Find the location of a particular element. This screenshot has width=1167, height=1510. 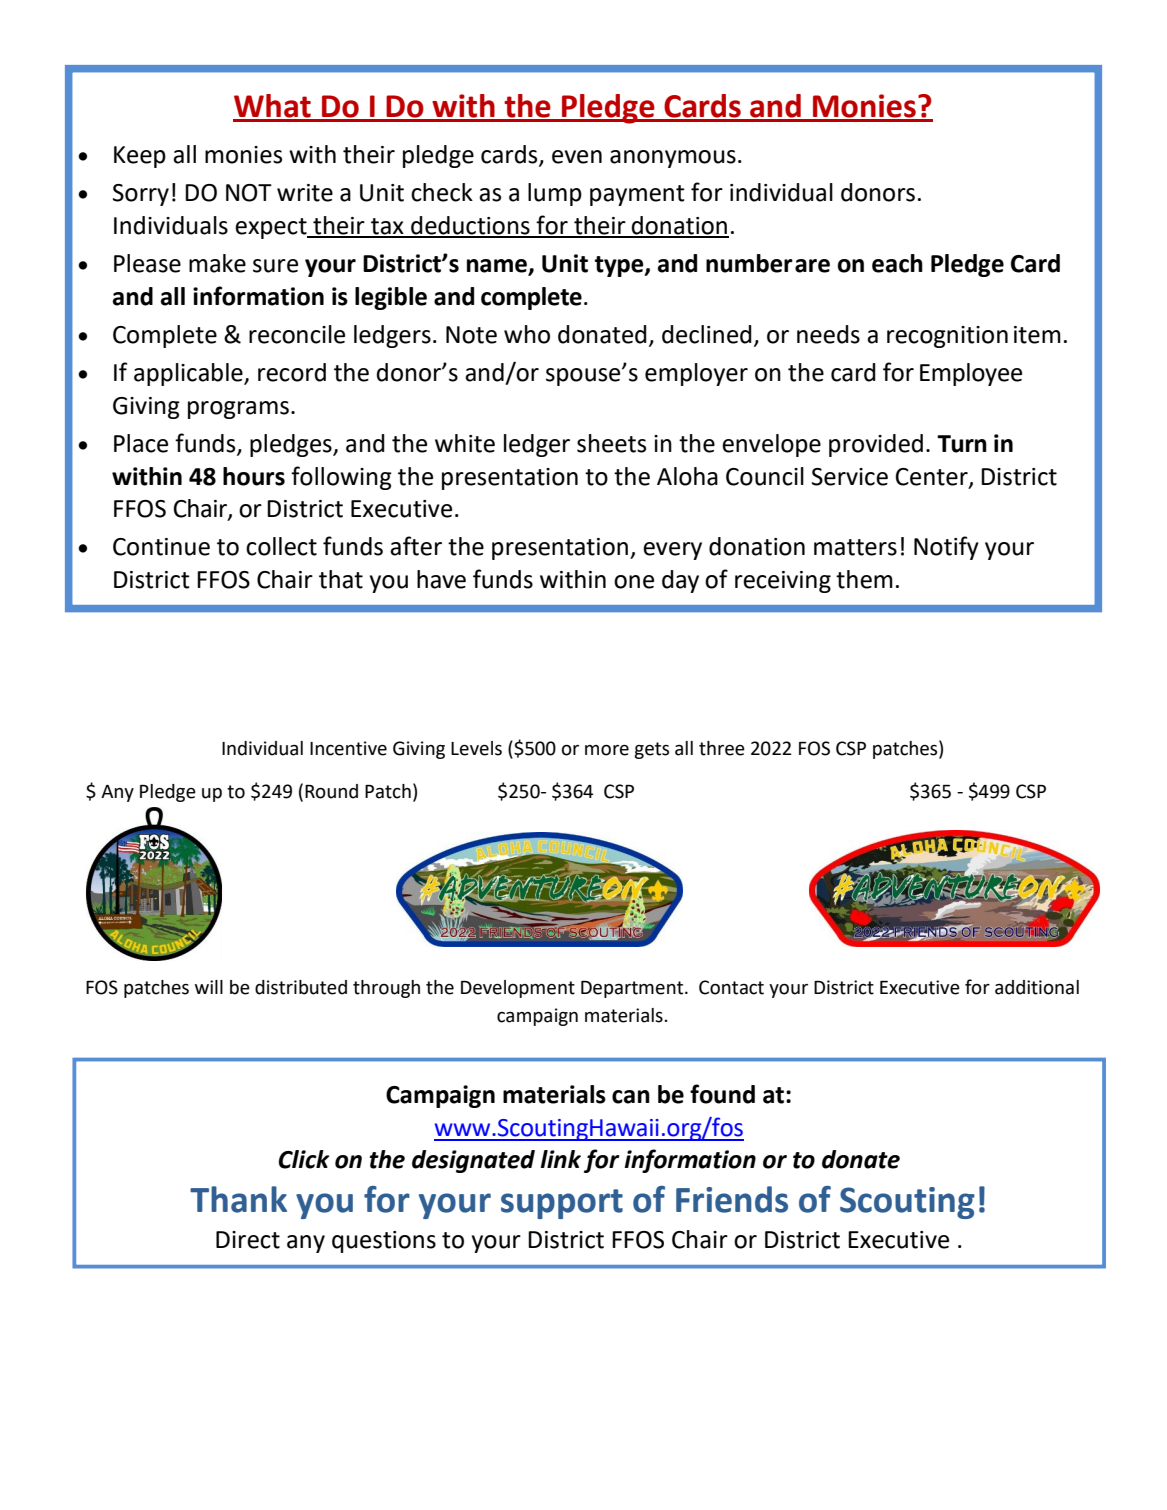

sheets is located at coordinates (611, 443).
